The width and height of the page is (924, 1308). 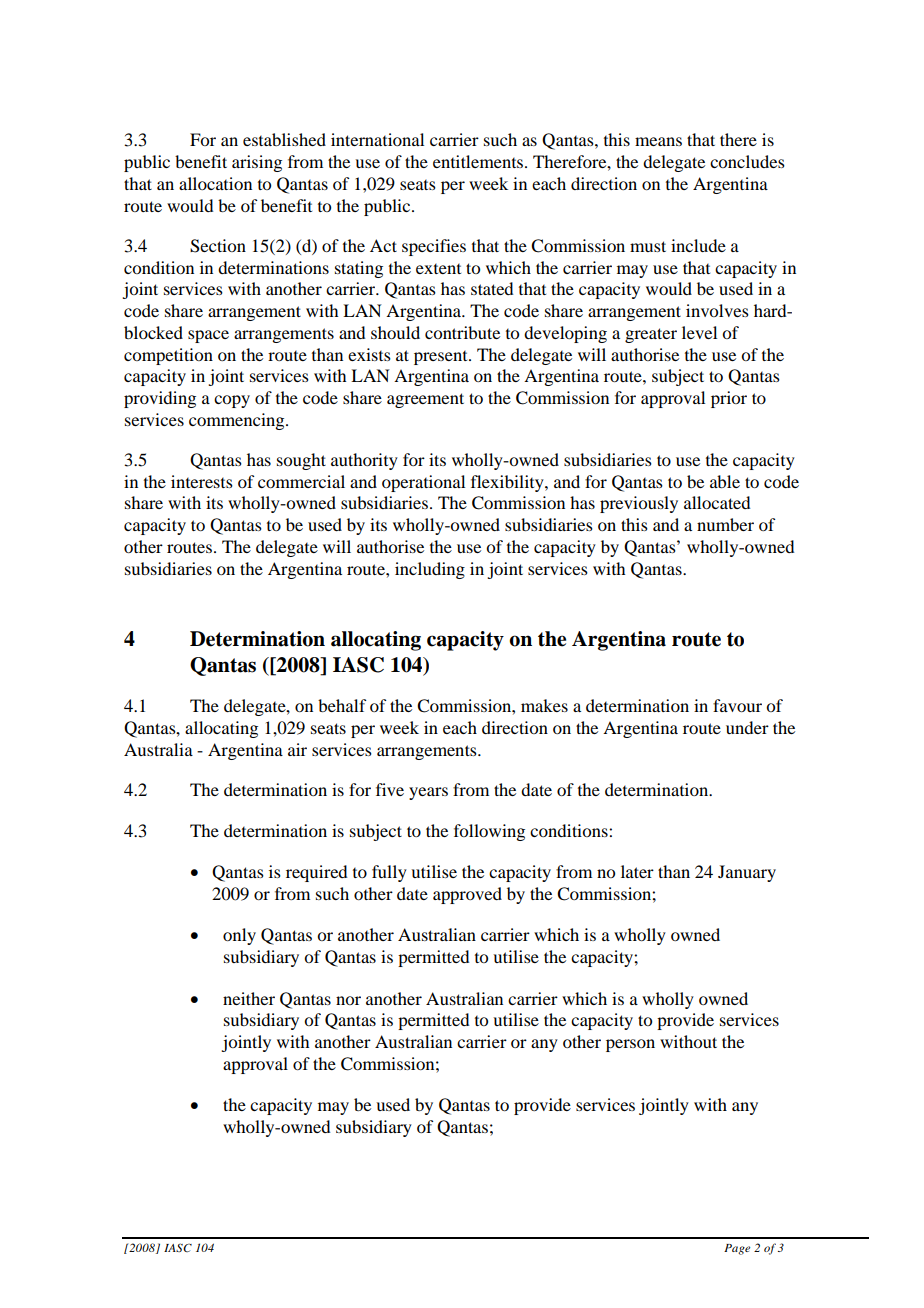 What do you see at coordinates (544, 705) in the page?
I see `makes` at bounding box center [544, 705].
